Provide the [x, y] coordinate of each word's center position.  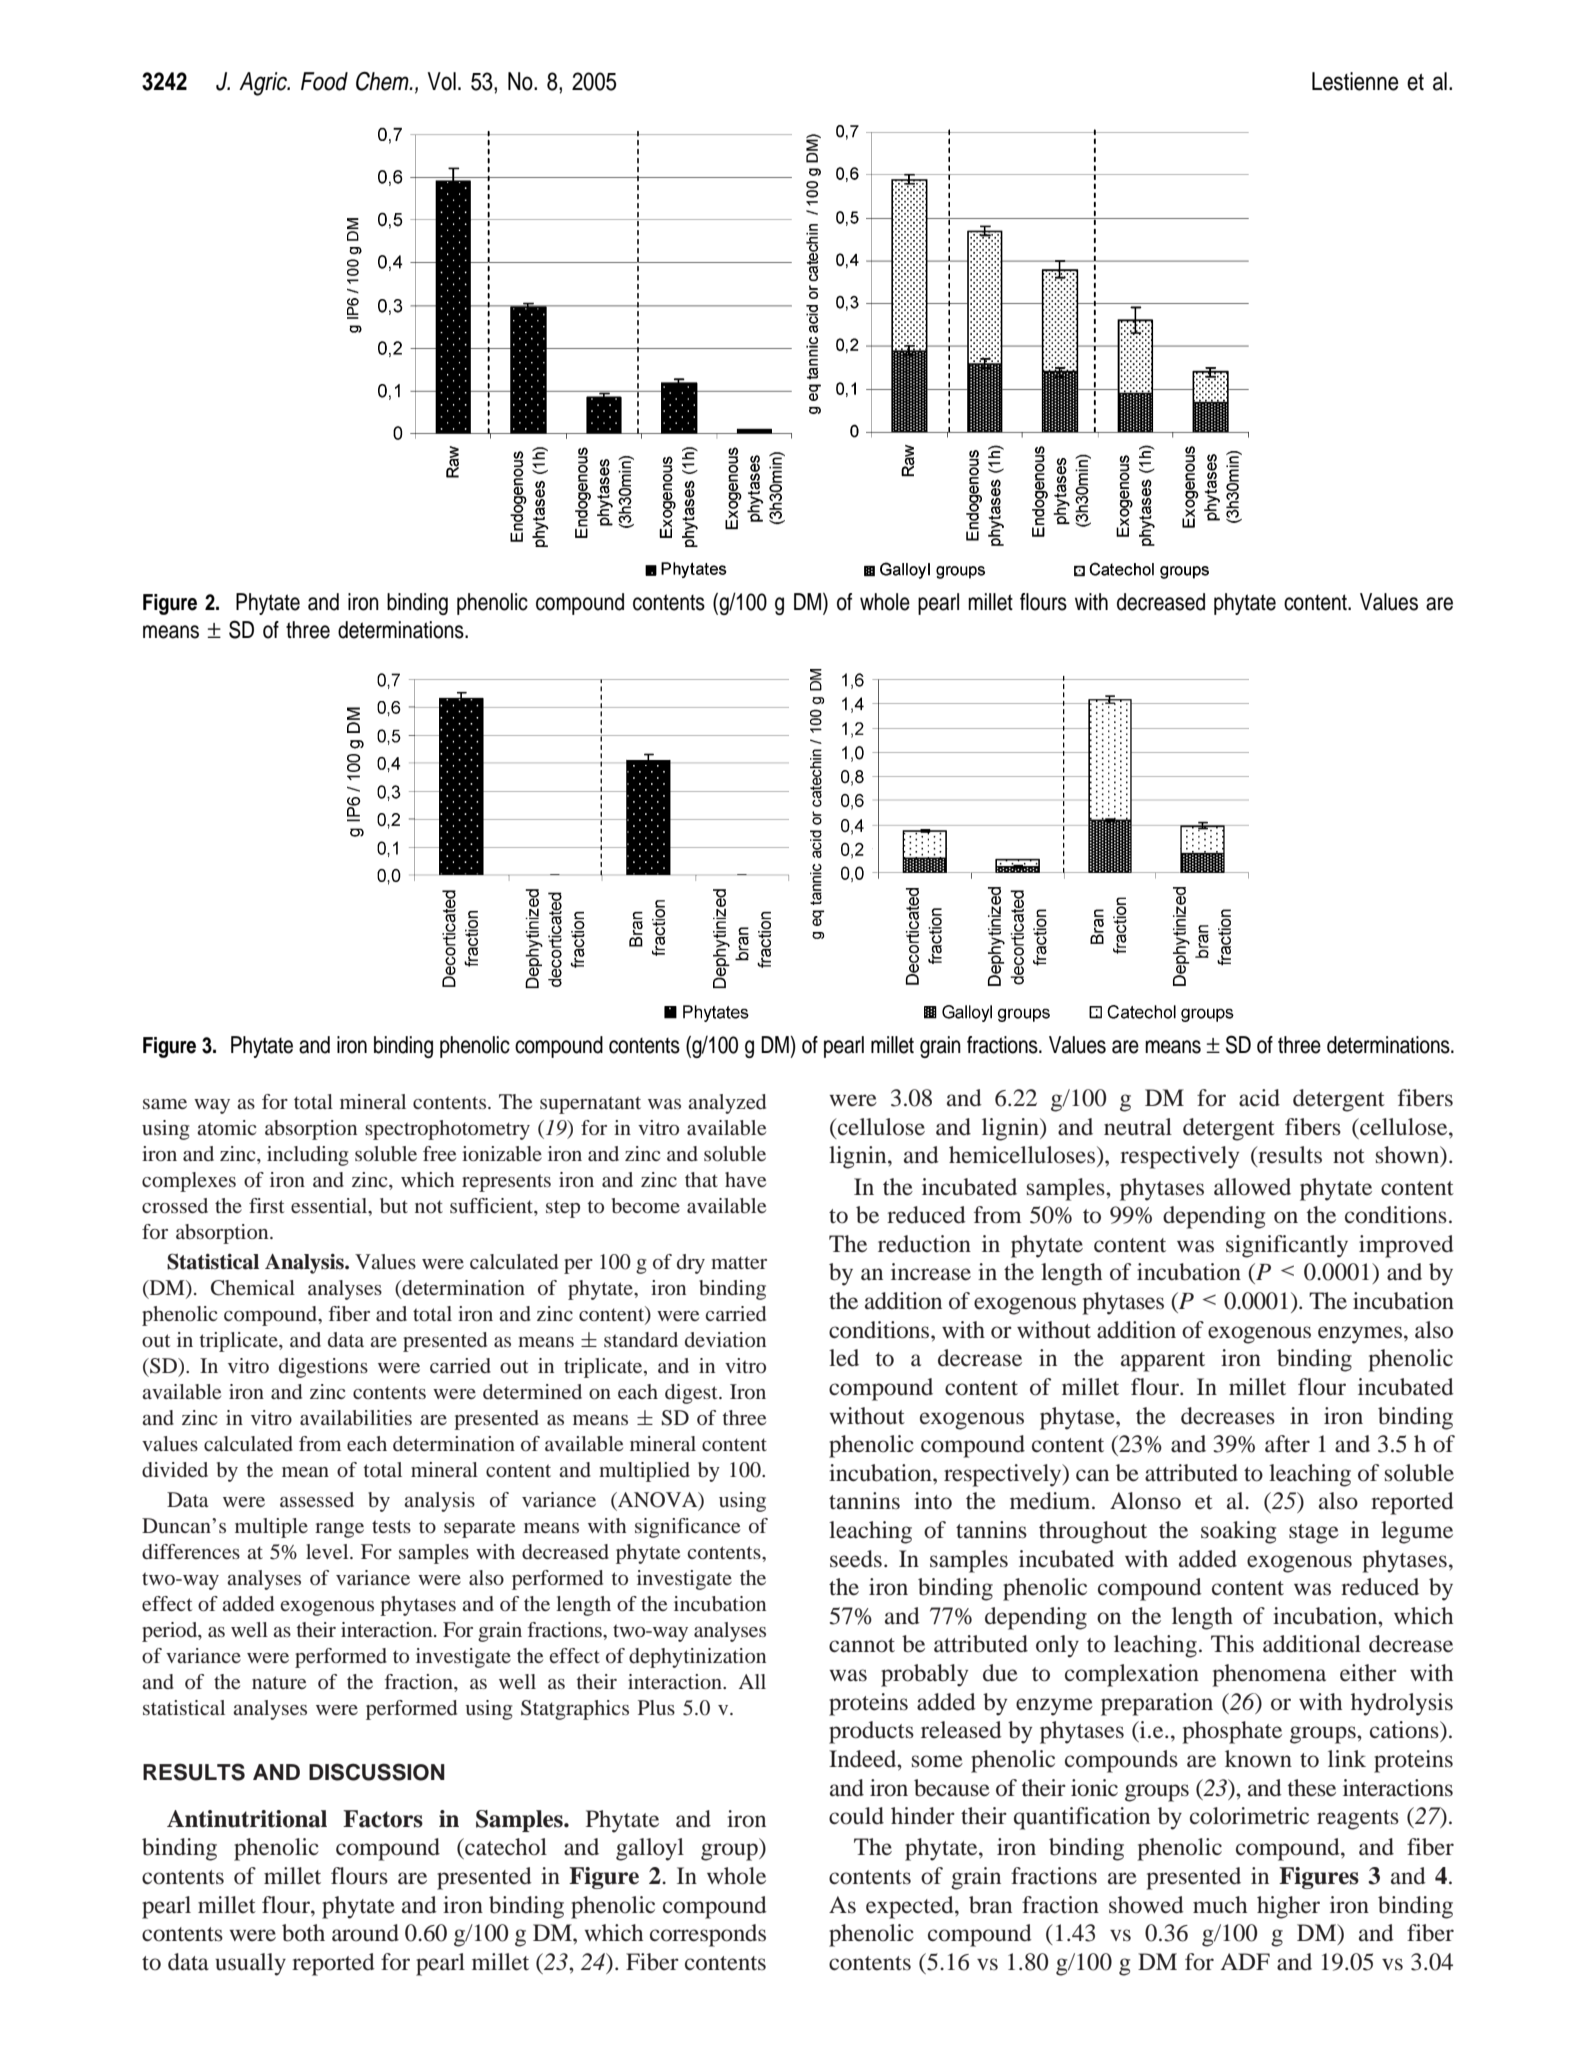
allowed [1252, 1187]
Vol [442, 81]
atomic [226, 1127]
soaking [1238, 1532]
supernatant [590, 1105]
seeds [856, 1559]
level [328, 1551]
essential [330, 1205]
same [165, 1104]
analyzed [727, 1104]
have [745, 1179]
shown [1409, 1156]
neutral [1138, 1127]
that [701, 1179]
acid [1259, 1098]
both [303, 1933]
